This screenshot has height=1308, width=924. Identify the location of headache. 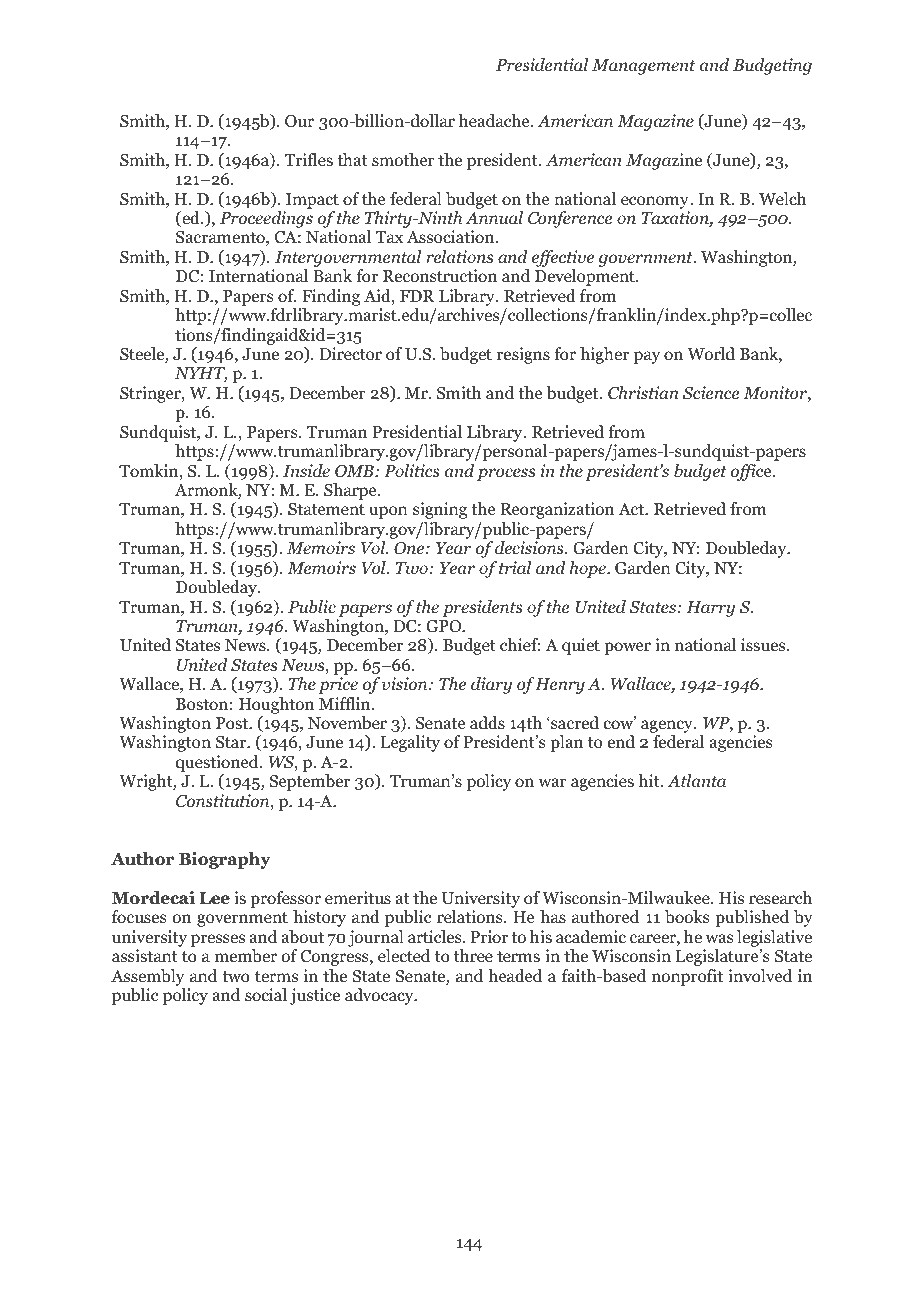
(495, 121).
